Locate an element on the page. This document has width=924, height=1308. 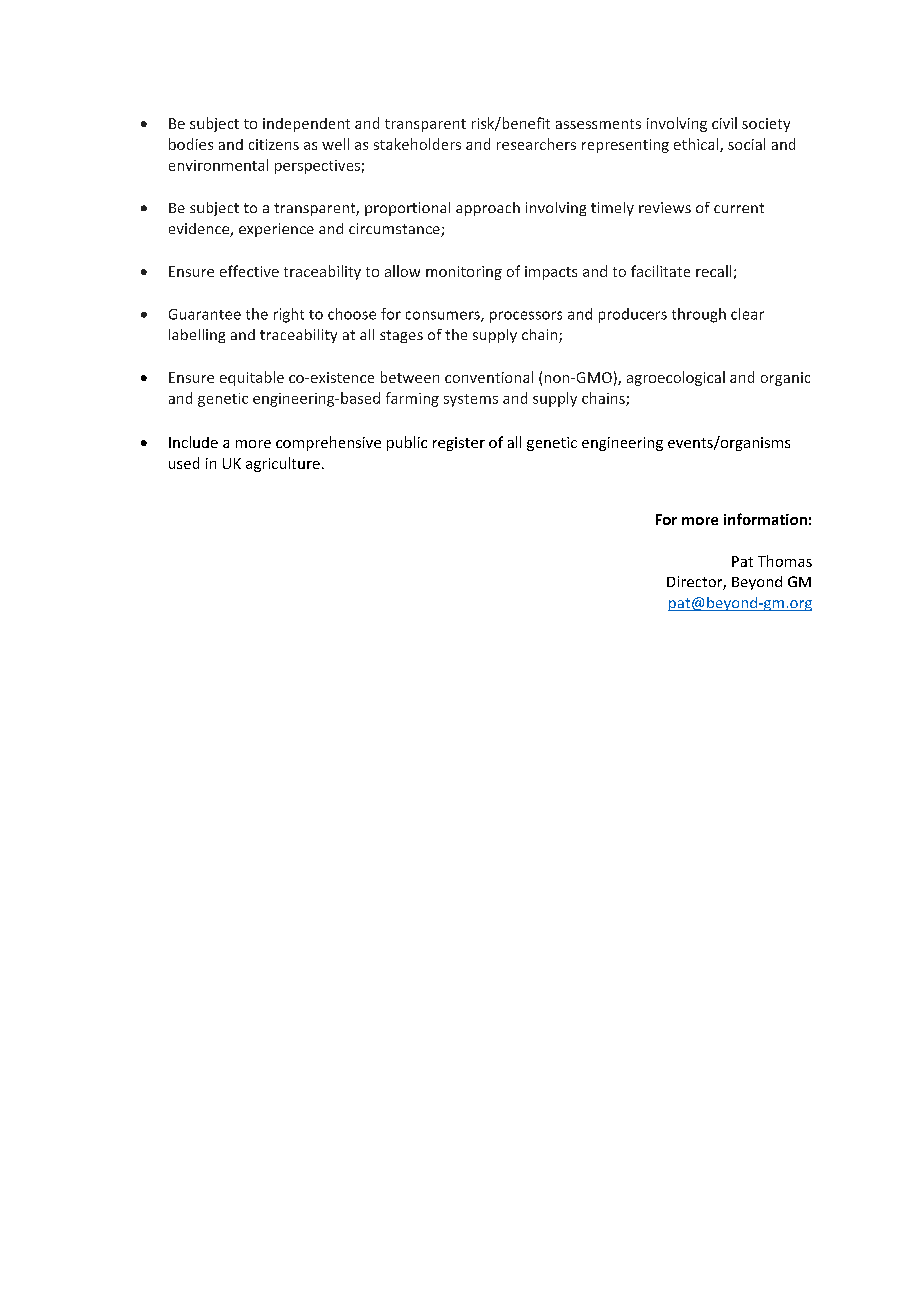
register is located at coordinates (459, 444).
